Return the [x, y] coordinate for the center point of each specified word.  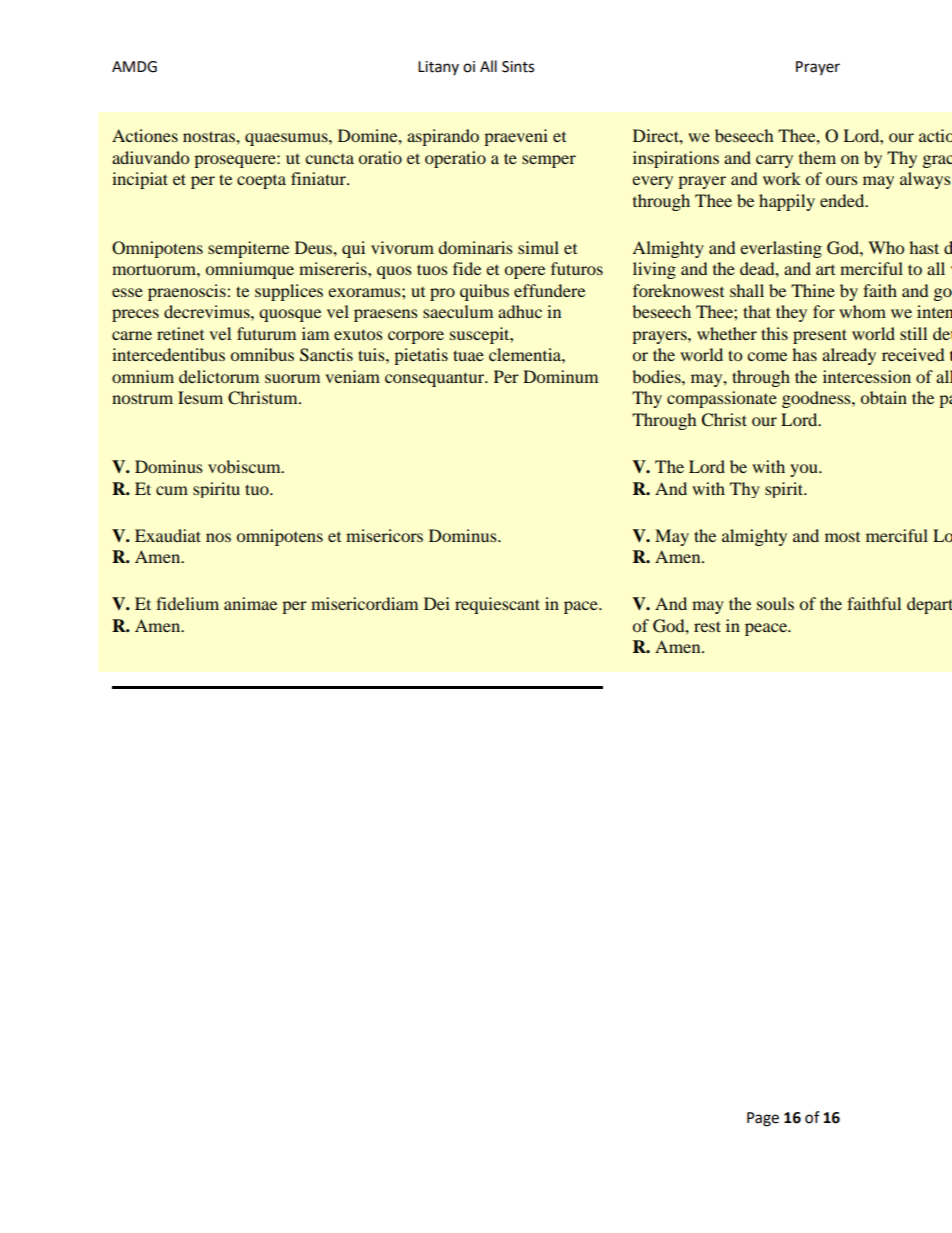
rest [707, 626]
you [805, 470]
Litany [438, 68]
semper [549, 161]
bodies [657, 376]
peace [767, 629]
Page [763, 1119]
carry [774, 161]
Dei [437, 603]
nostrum [142, 398]
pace [582, 607]
